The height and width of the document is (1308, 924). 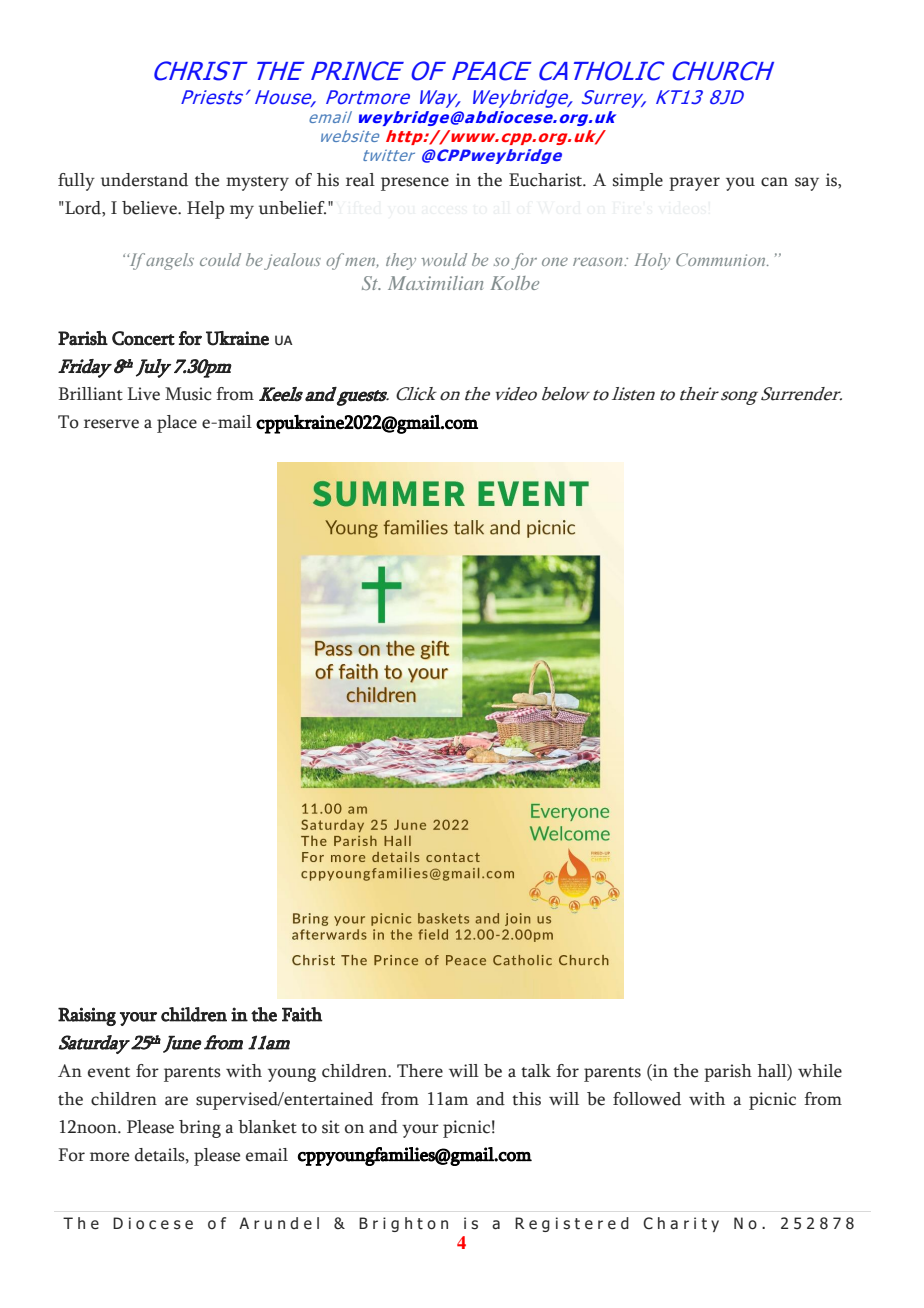 I want to click on while, so click(x=820, y=1071).
